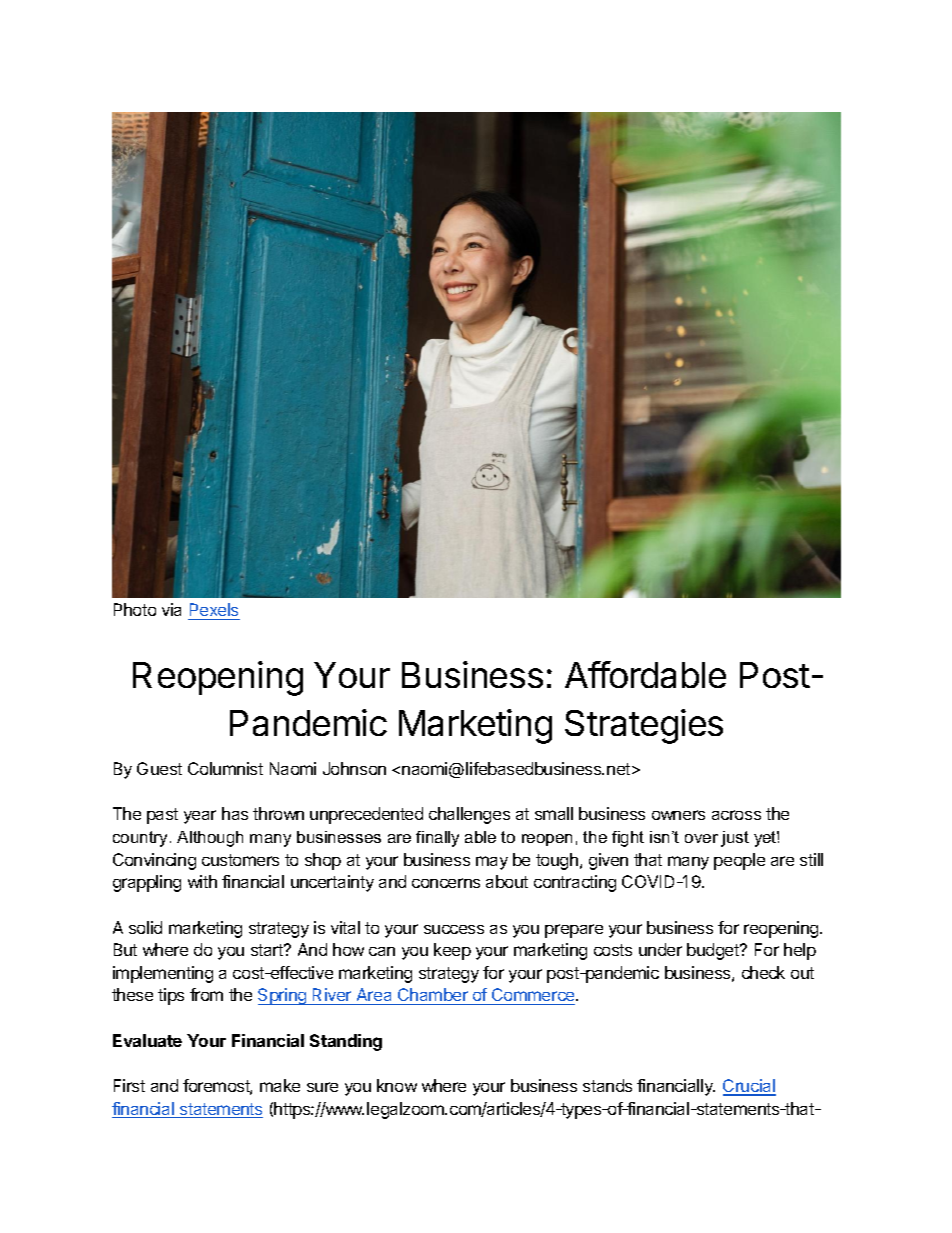 Image resolution: width=952 pixels, height=1233 pixels. Describe the element at coordinates (354, 768) in the screenshot. I see `Johnson` at that location.
